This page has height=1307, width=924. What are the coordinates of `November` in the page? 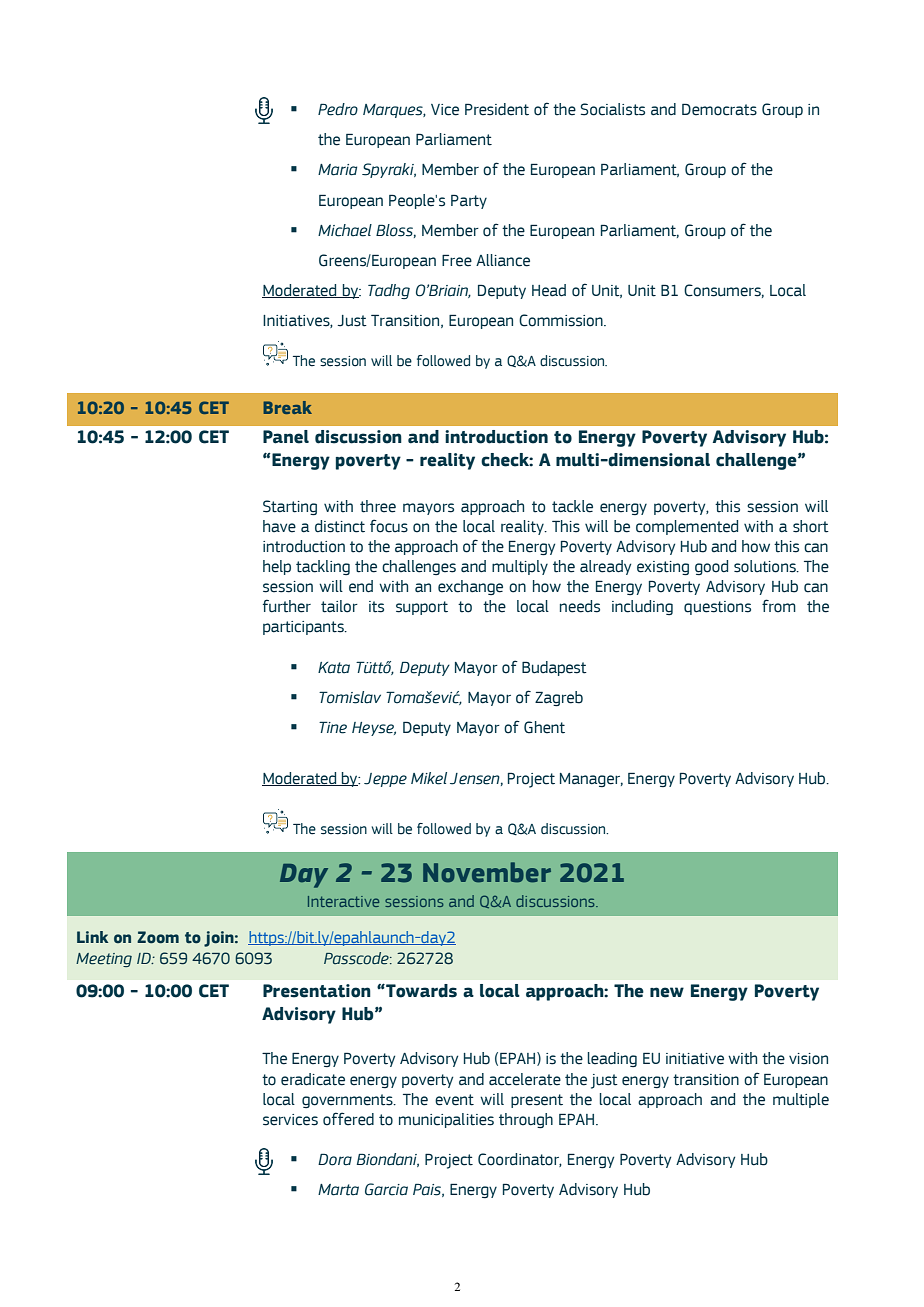 It's located at (487, 872).
